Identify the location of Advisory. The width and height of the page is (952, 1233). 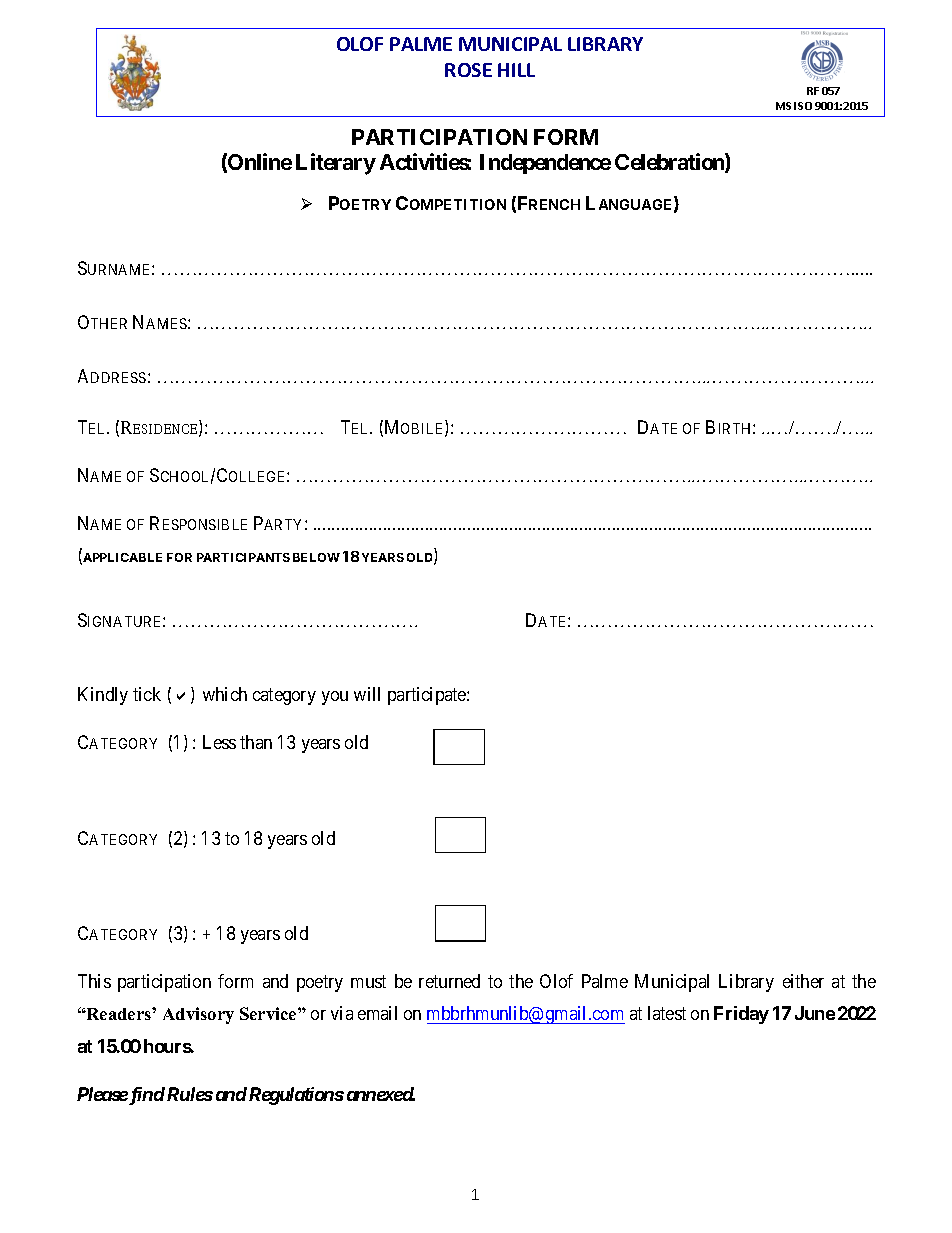
(198, 1015).
